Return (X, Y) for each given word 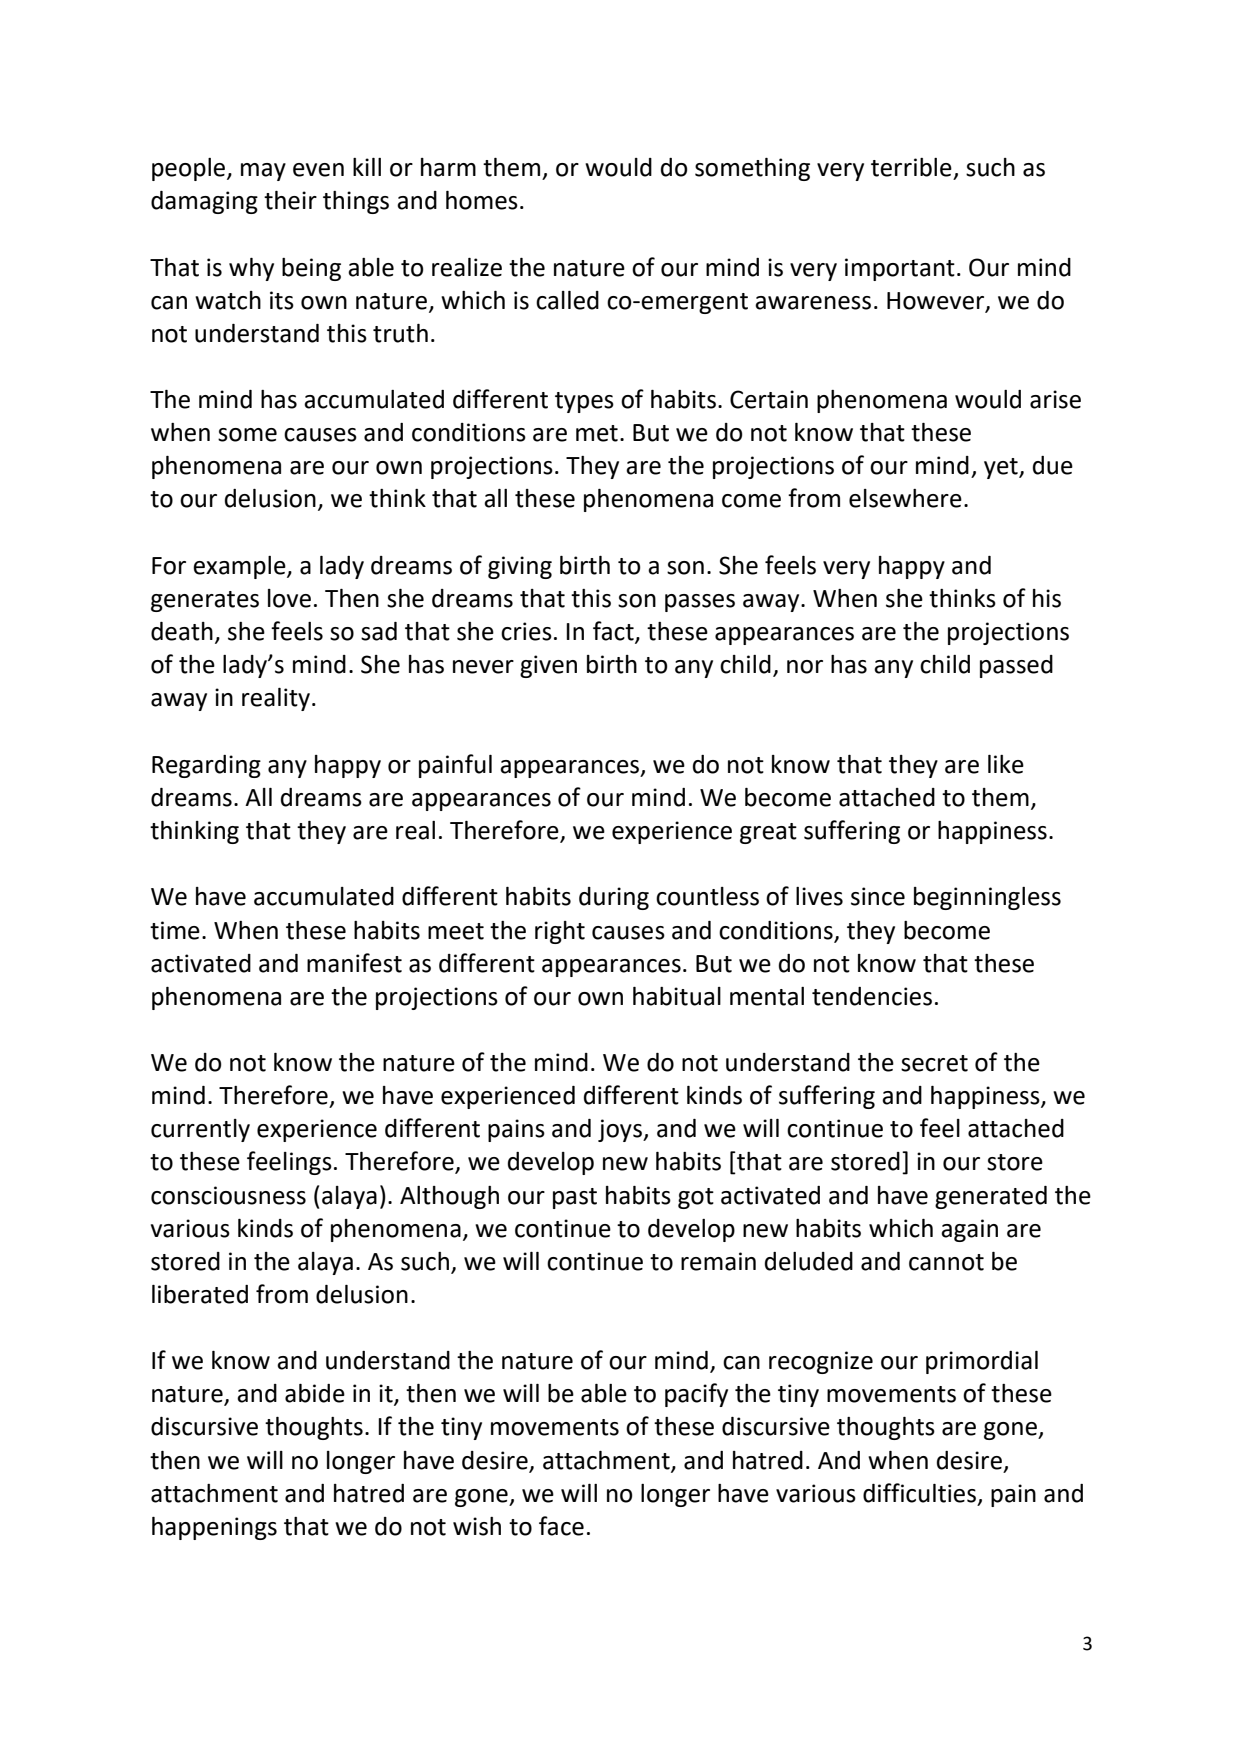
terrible (911, 167)
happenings (214, 1528)
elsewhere (905, 498)
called (567, 300)
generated (991, 1197)
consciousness (228, 1195)
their (290, 200)
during (614, 898)
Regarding (206, 766)
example (240, 567)
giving (520, 567)
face (561, 1526)
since (878, 896)
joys (621, 1130)
